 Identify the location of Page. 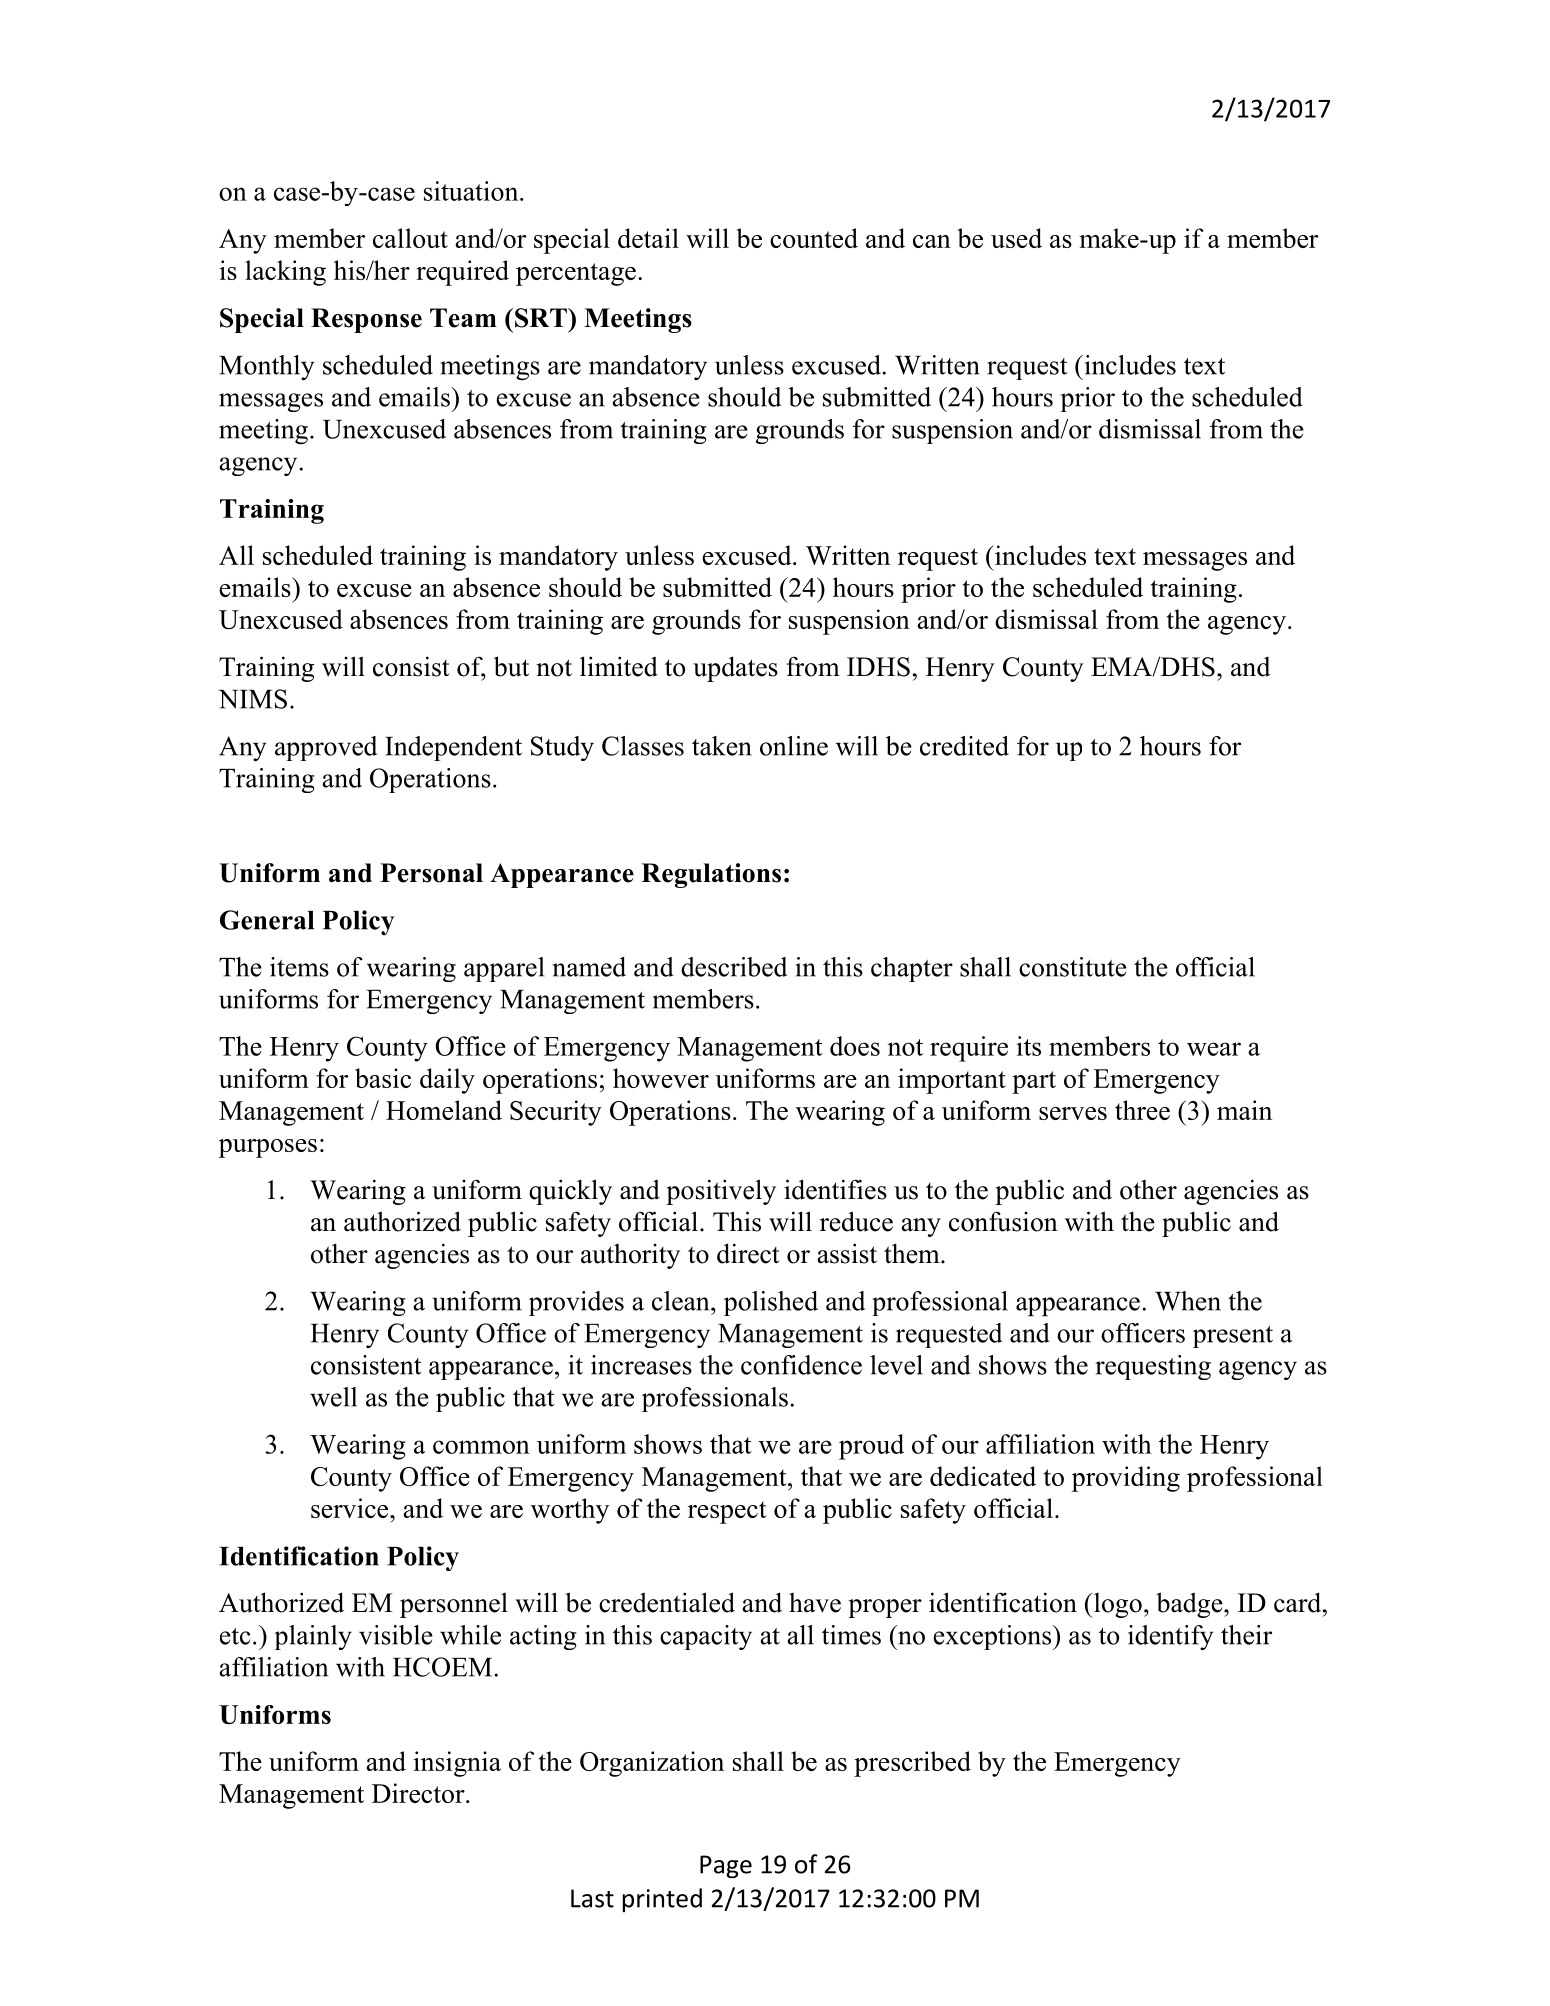
(726, 1866).
